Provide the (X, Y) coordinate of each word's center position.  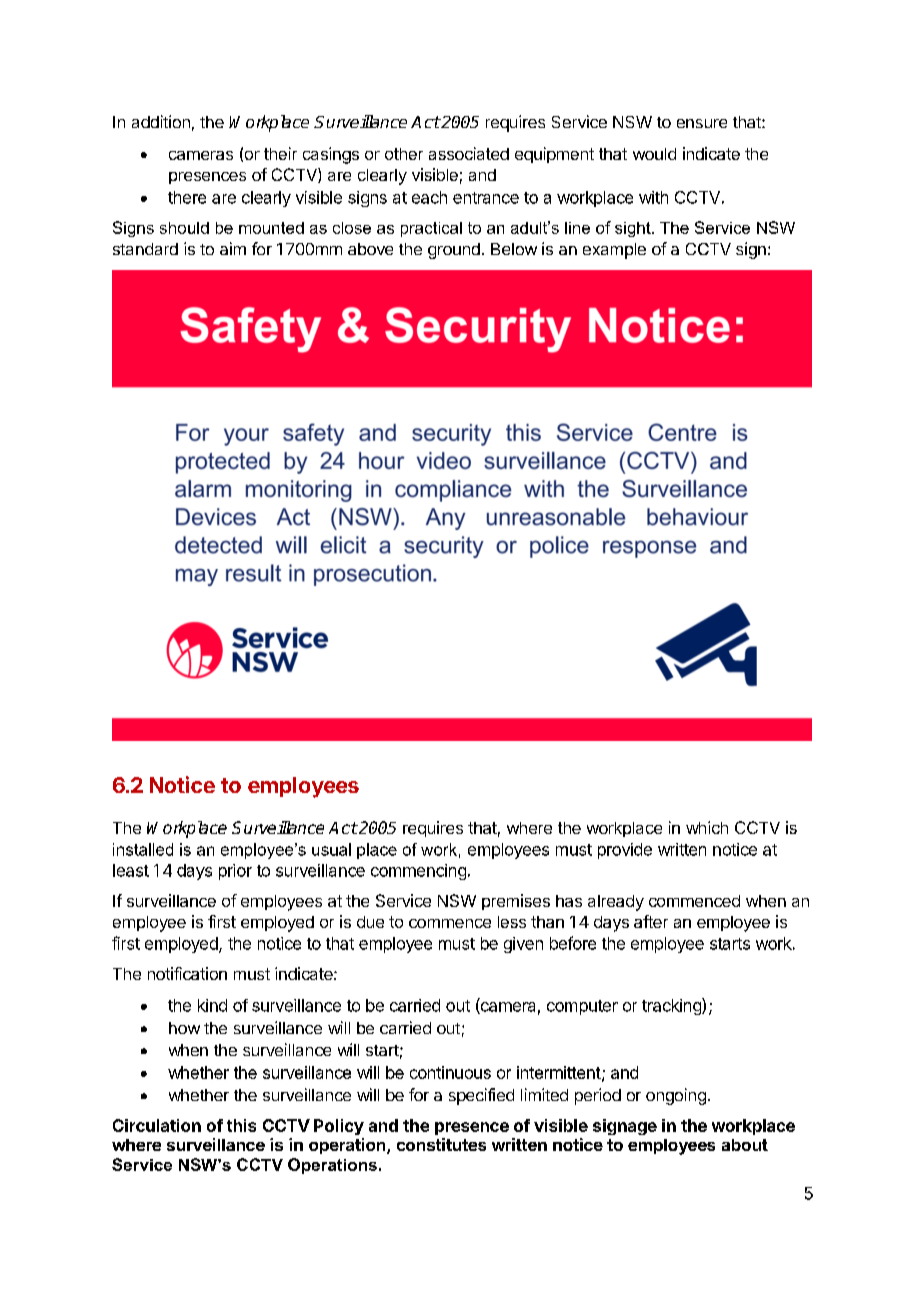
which (707, 827)
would (654, 154)
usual (331, 849)
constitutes (441, 1144)
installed (143, 849)
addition (161, 121)
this (241, 1125)
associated (469, 153)
